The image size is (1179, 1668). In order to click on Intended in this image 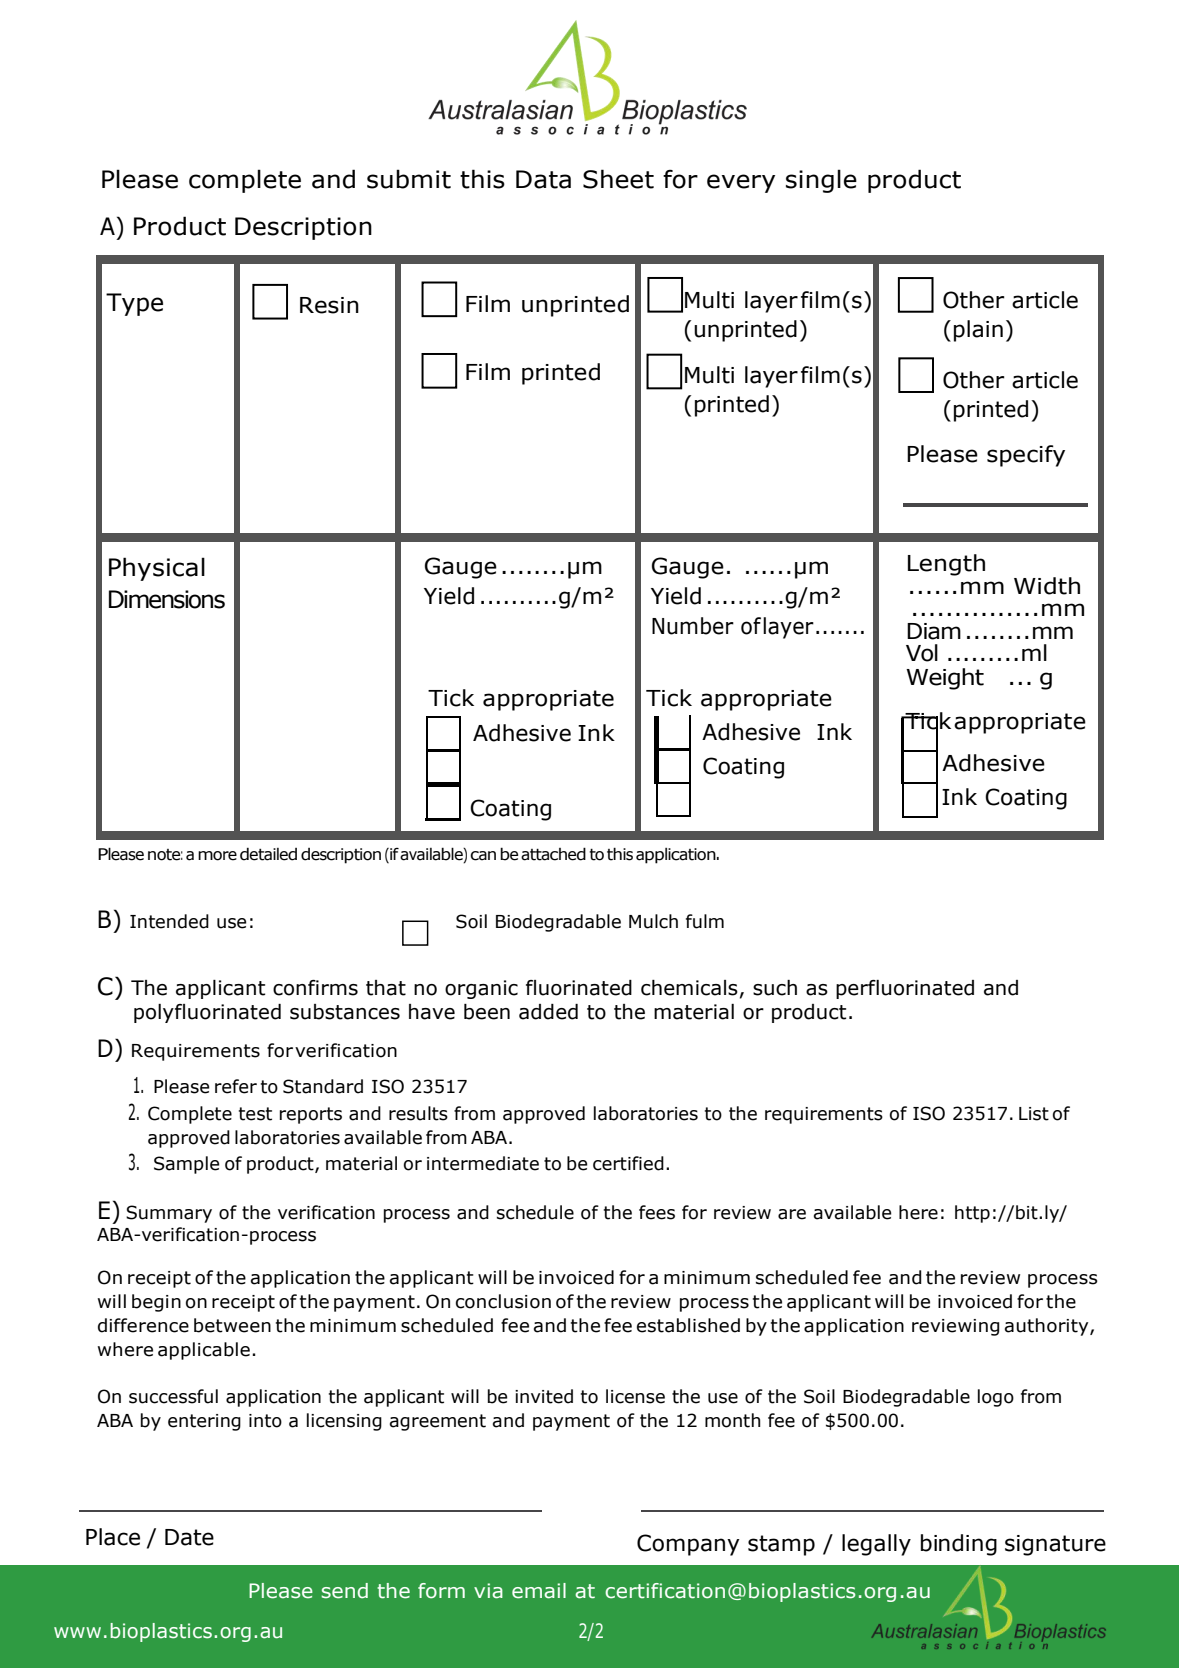, I will do `click(169, 921)`.
